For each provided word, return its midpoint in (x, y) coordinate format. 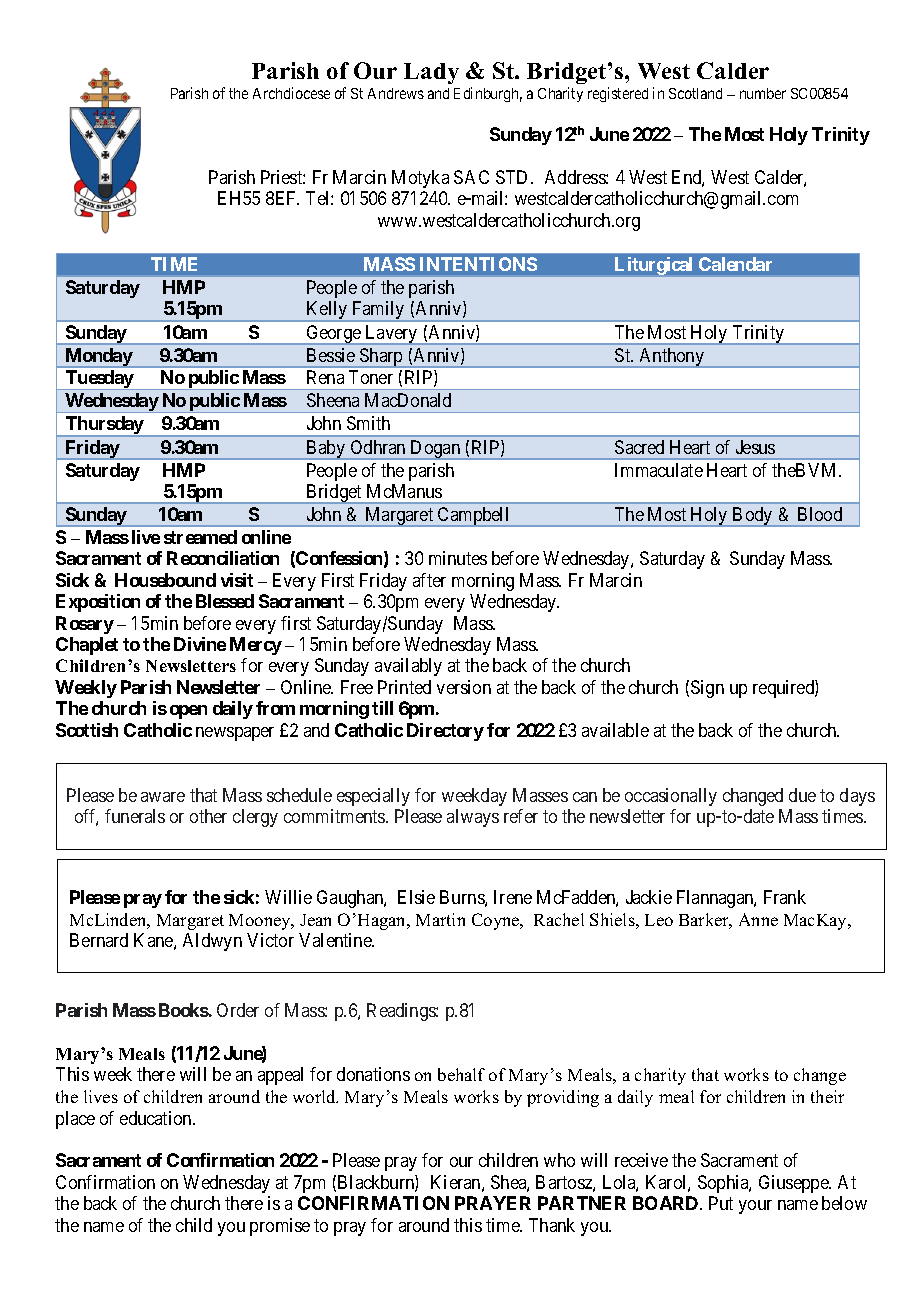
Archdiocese (291, 93)
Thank (552, 1225)
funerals (135, 816)
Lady (431, 73)
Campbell (474, 517)
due (802, 795)
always (473, 818)
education (157, 1118)
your (755, 1207)
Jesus (755, 447)
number (763, 93)
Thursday (104, 426)
